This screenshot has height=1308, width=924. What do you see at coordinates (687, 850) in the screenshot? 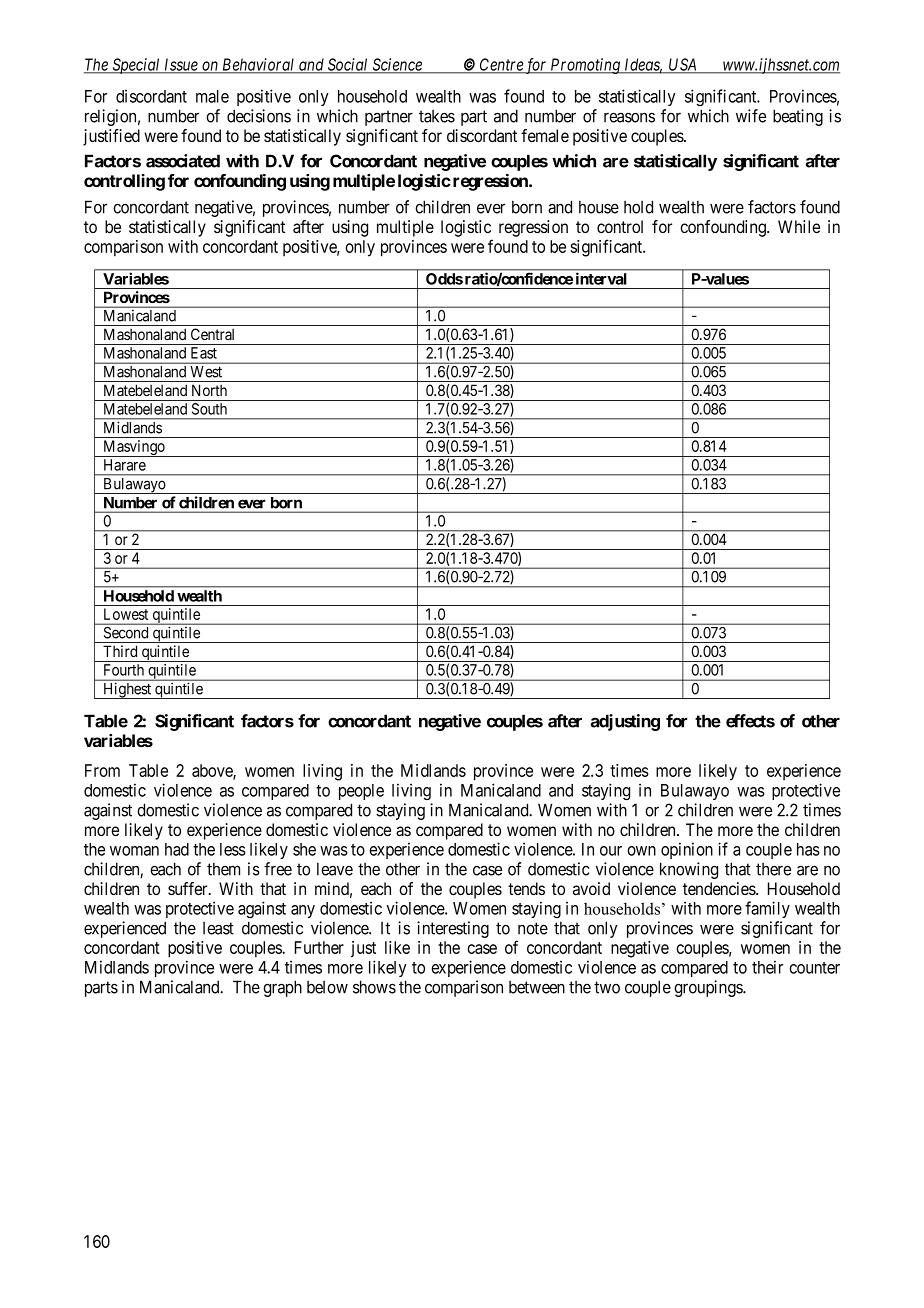
I see `opinion` at bounding box center [687, 850].
